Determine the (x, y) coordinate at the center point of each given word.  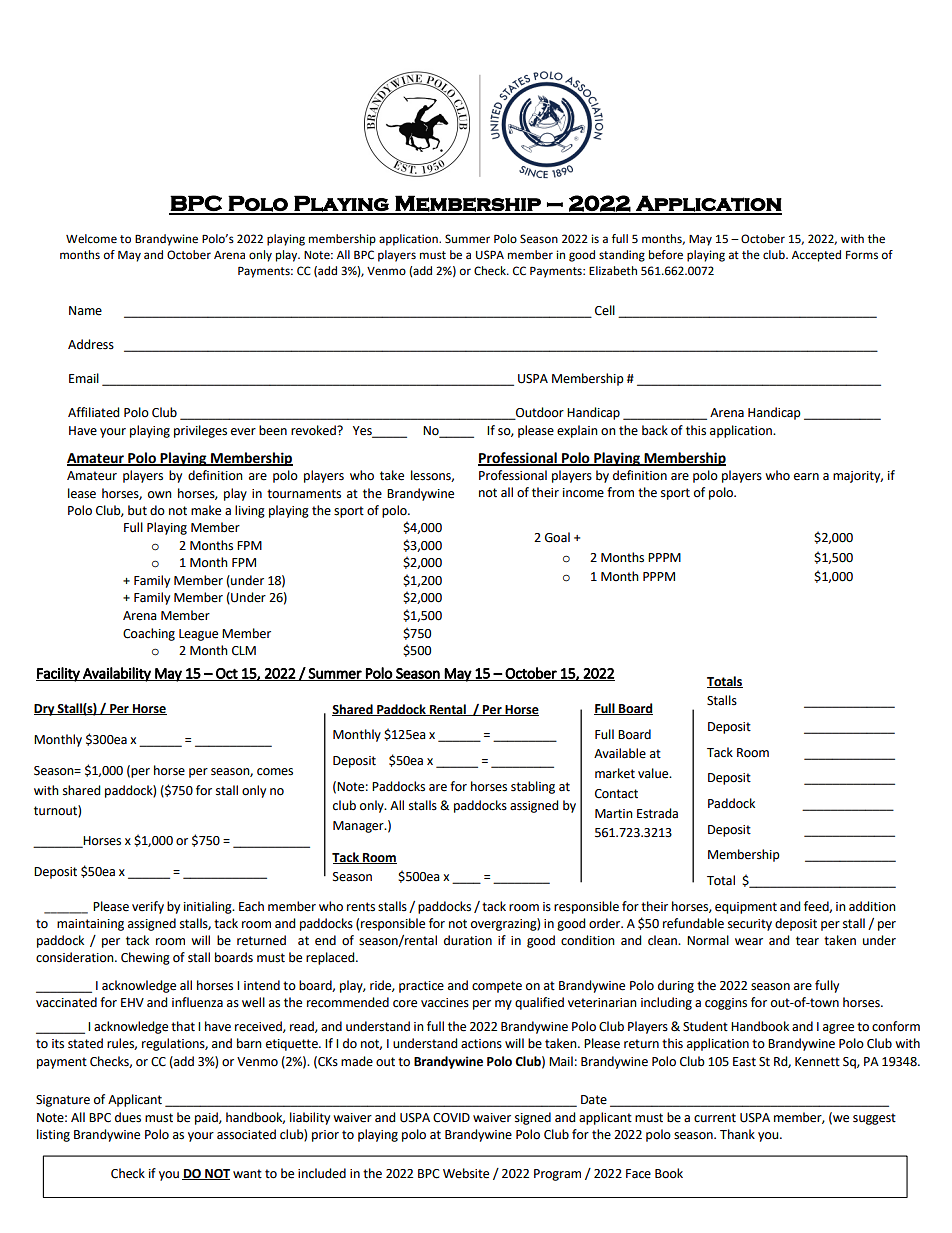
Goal (557, 537)
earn (806, 477)
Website (466, 1173)
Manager (359, 827)
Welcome (91, 239)
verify (148, 907)
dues (128, 1117)
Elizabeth (613, 271)
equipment (746, 908)
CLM (244, 651)
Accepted (816, 256)
